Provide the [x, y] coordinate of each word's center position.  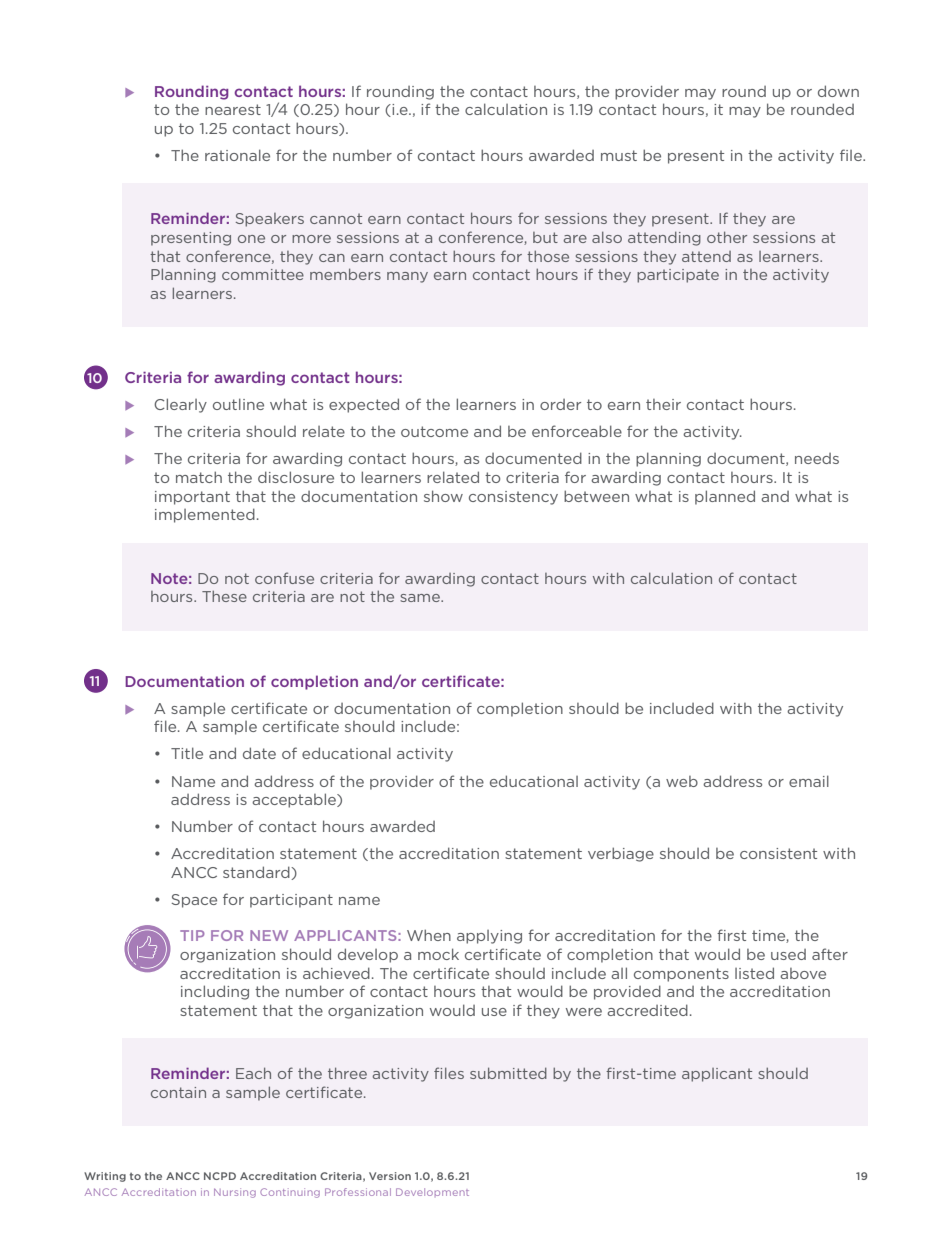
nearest [233, 109]
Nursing [235, 1193]
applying [489, 937]
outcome [434, 431]
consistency [513, 498]
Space [194, 901]
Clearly [180, 405]
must [619, 155]
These [224, 596]
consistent [778, 853]
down [838, 91]
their [663, 404]
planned [725, 497]
